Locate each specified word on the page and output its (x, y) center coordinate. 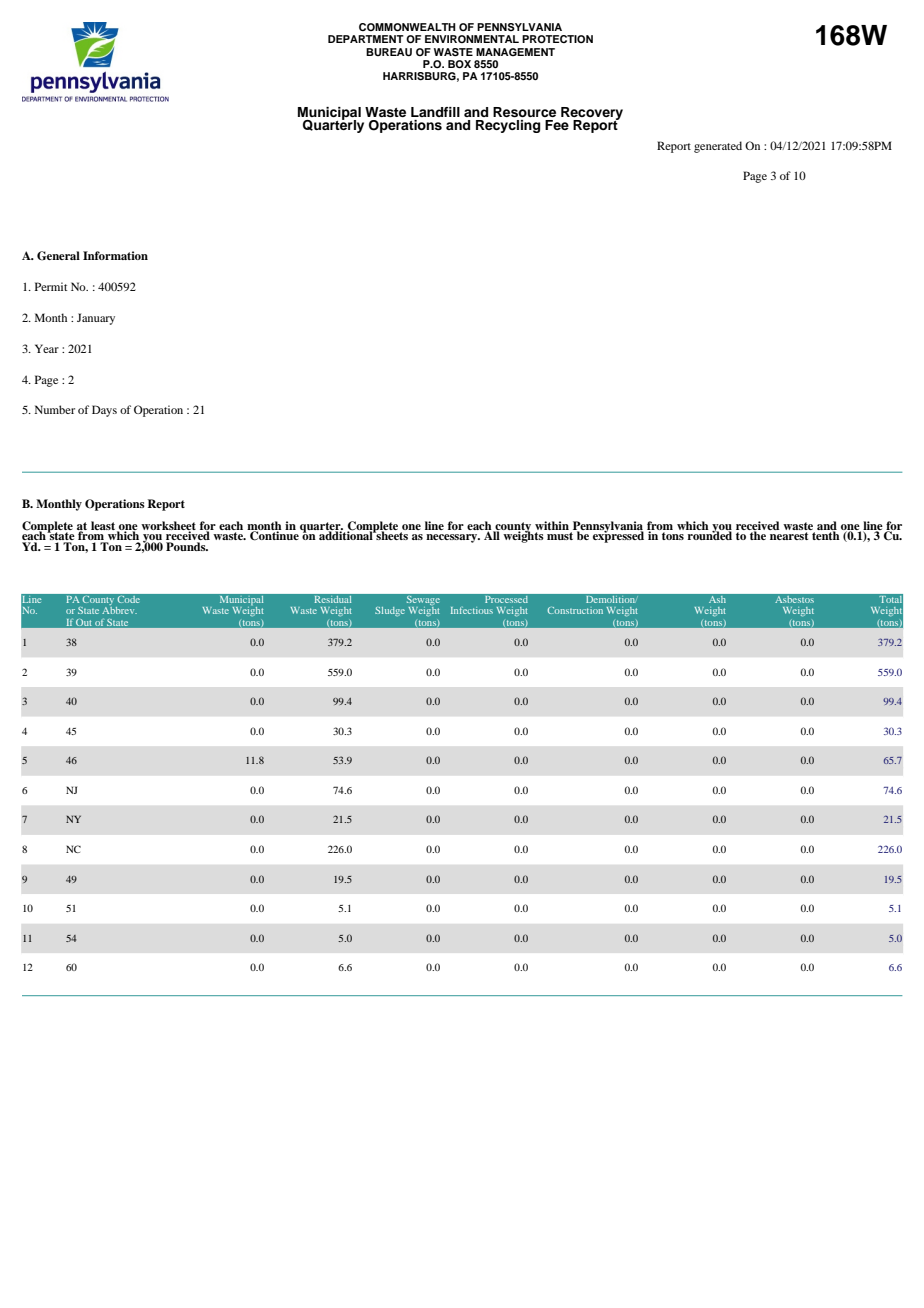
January (96, 319)
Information (115, 255)
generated (718, 147)
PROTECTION (557, 39)
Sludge (390, 611)
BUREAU (389, 52)
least (104, 526)
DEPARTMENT (366, 39)
